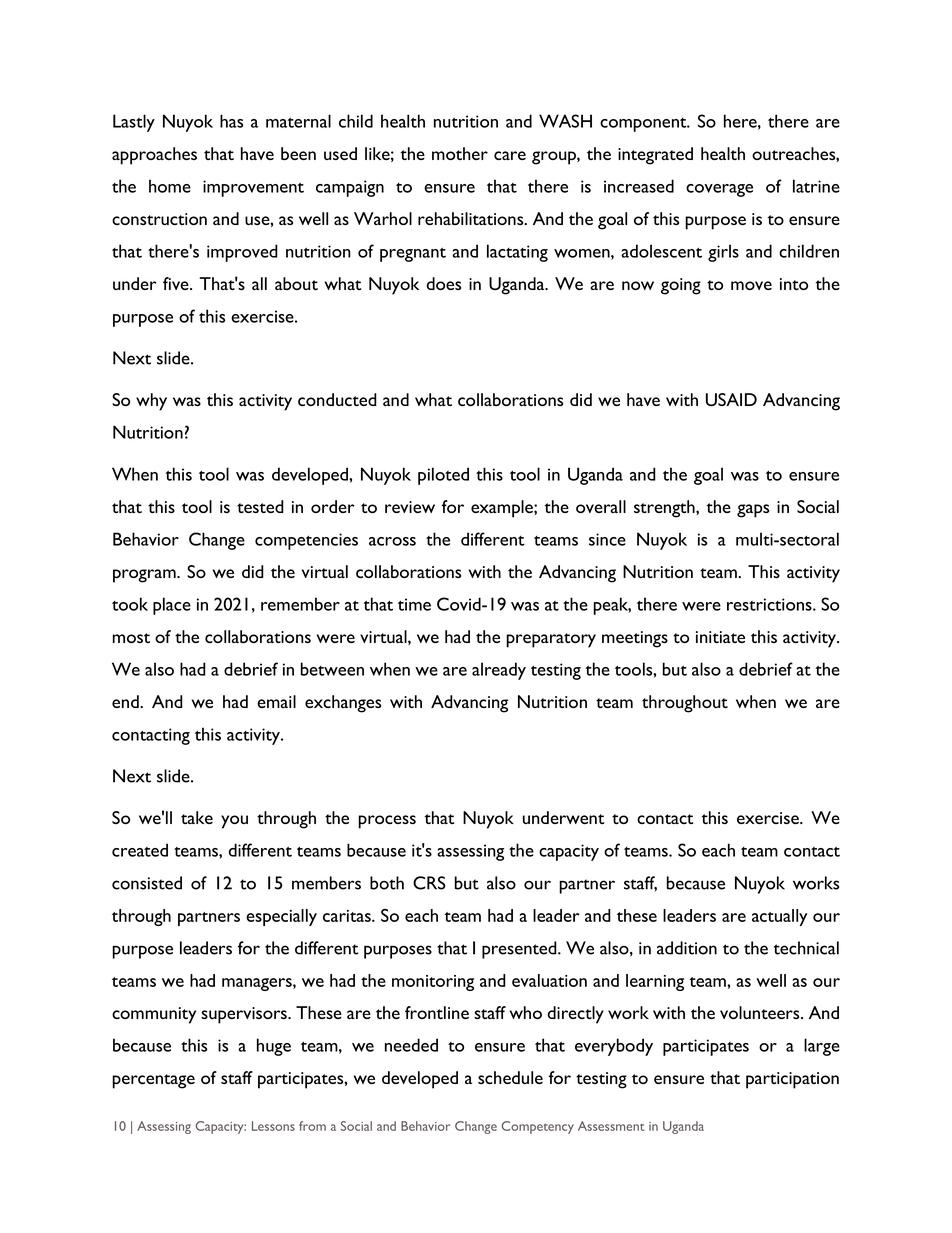  Describe the element at coordinates (510, 1077) in the image. I see `schedule` at that location.
